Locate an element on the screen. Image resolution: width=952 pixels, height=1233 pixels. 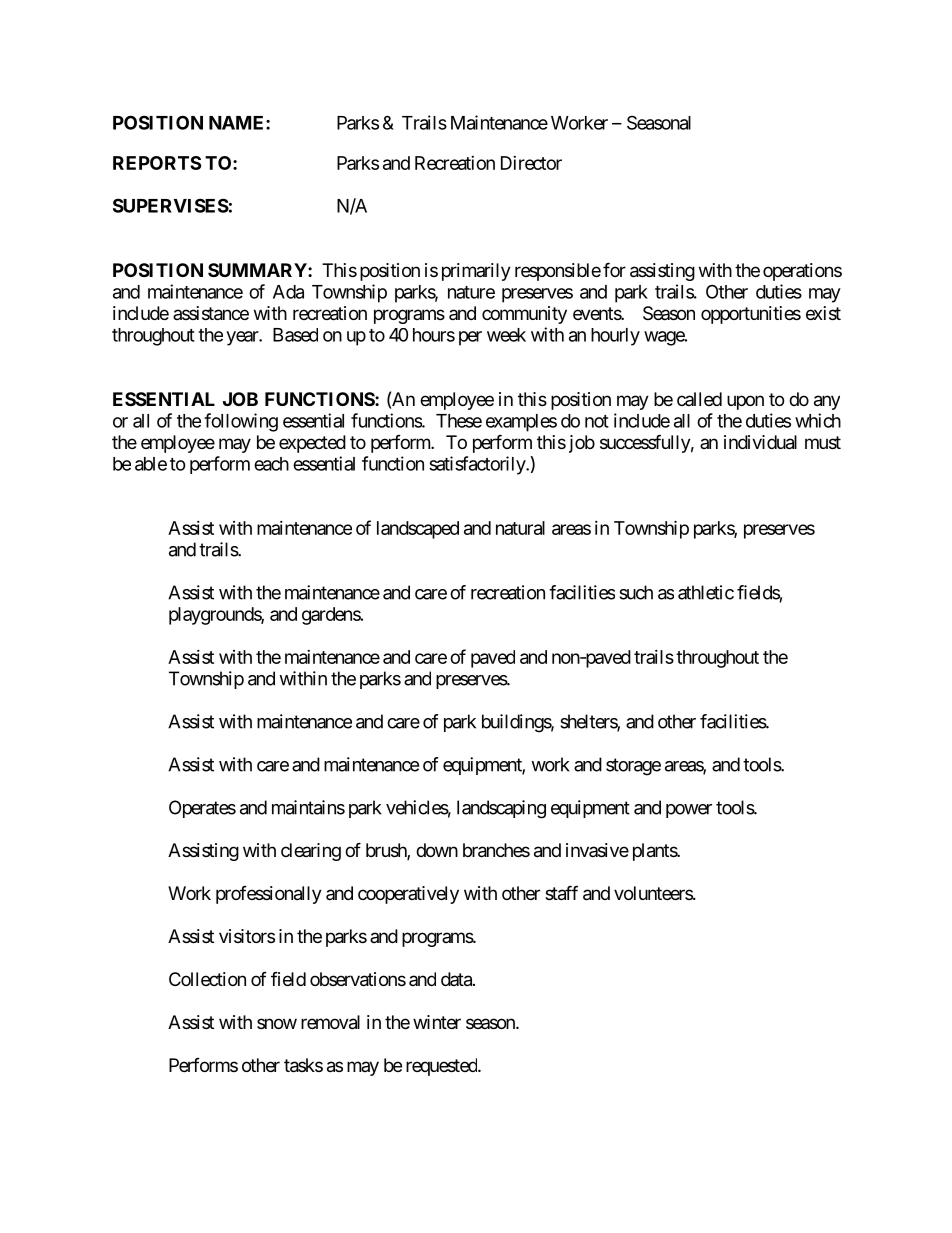
opportunities is located at coordinates (751, 315).
